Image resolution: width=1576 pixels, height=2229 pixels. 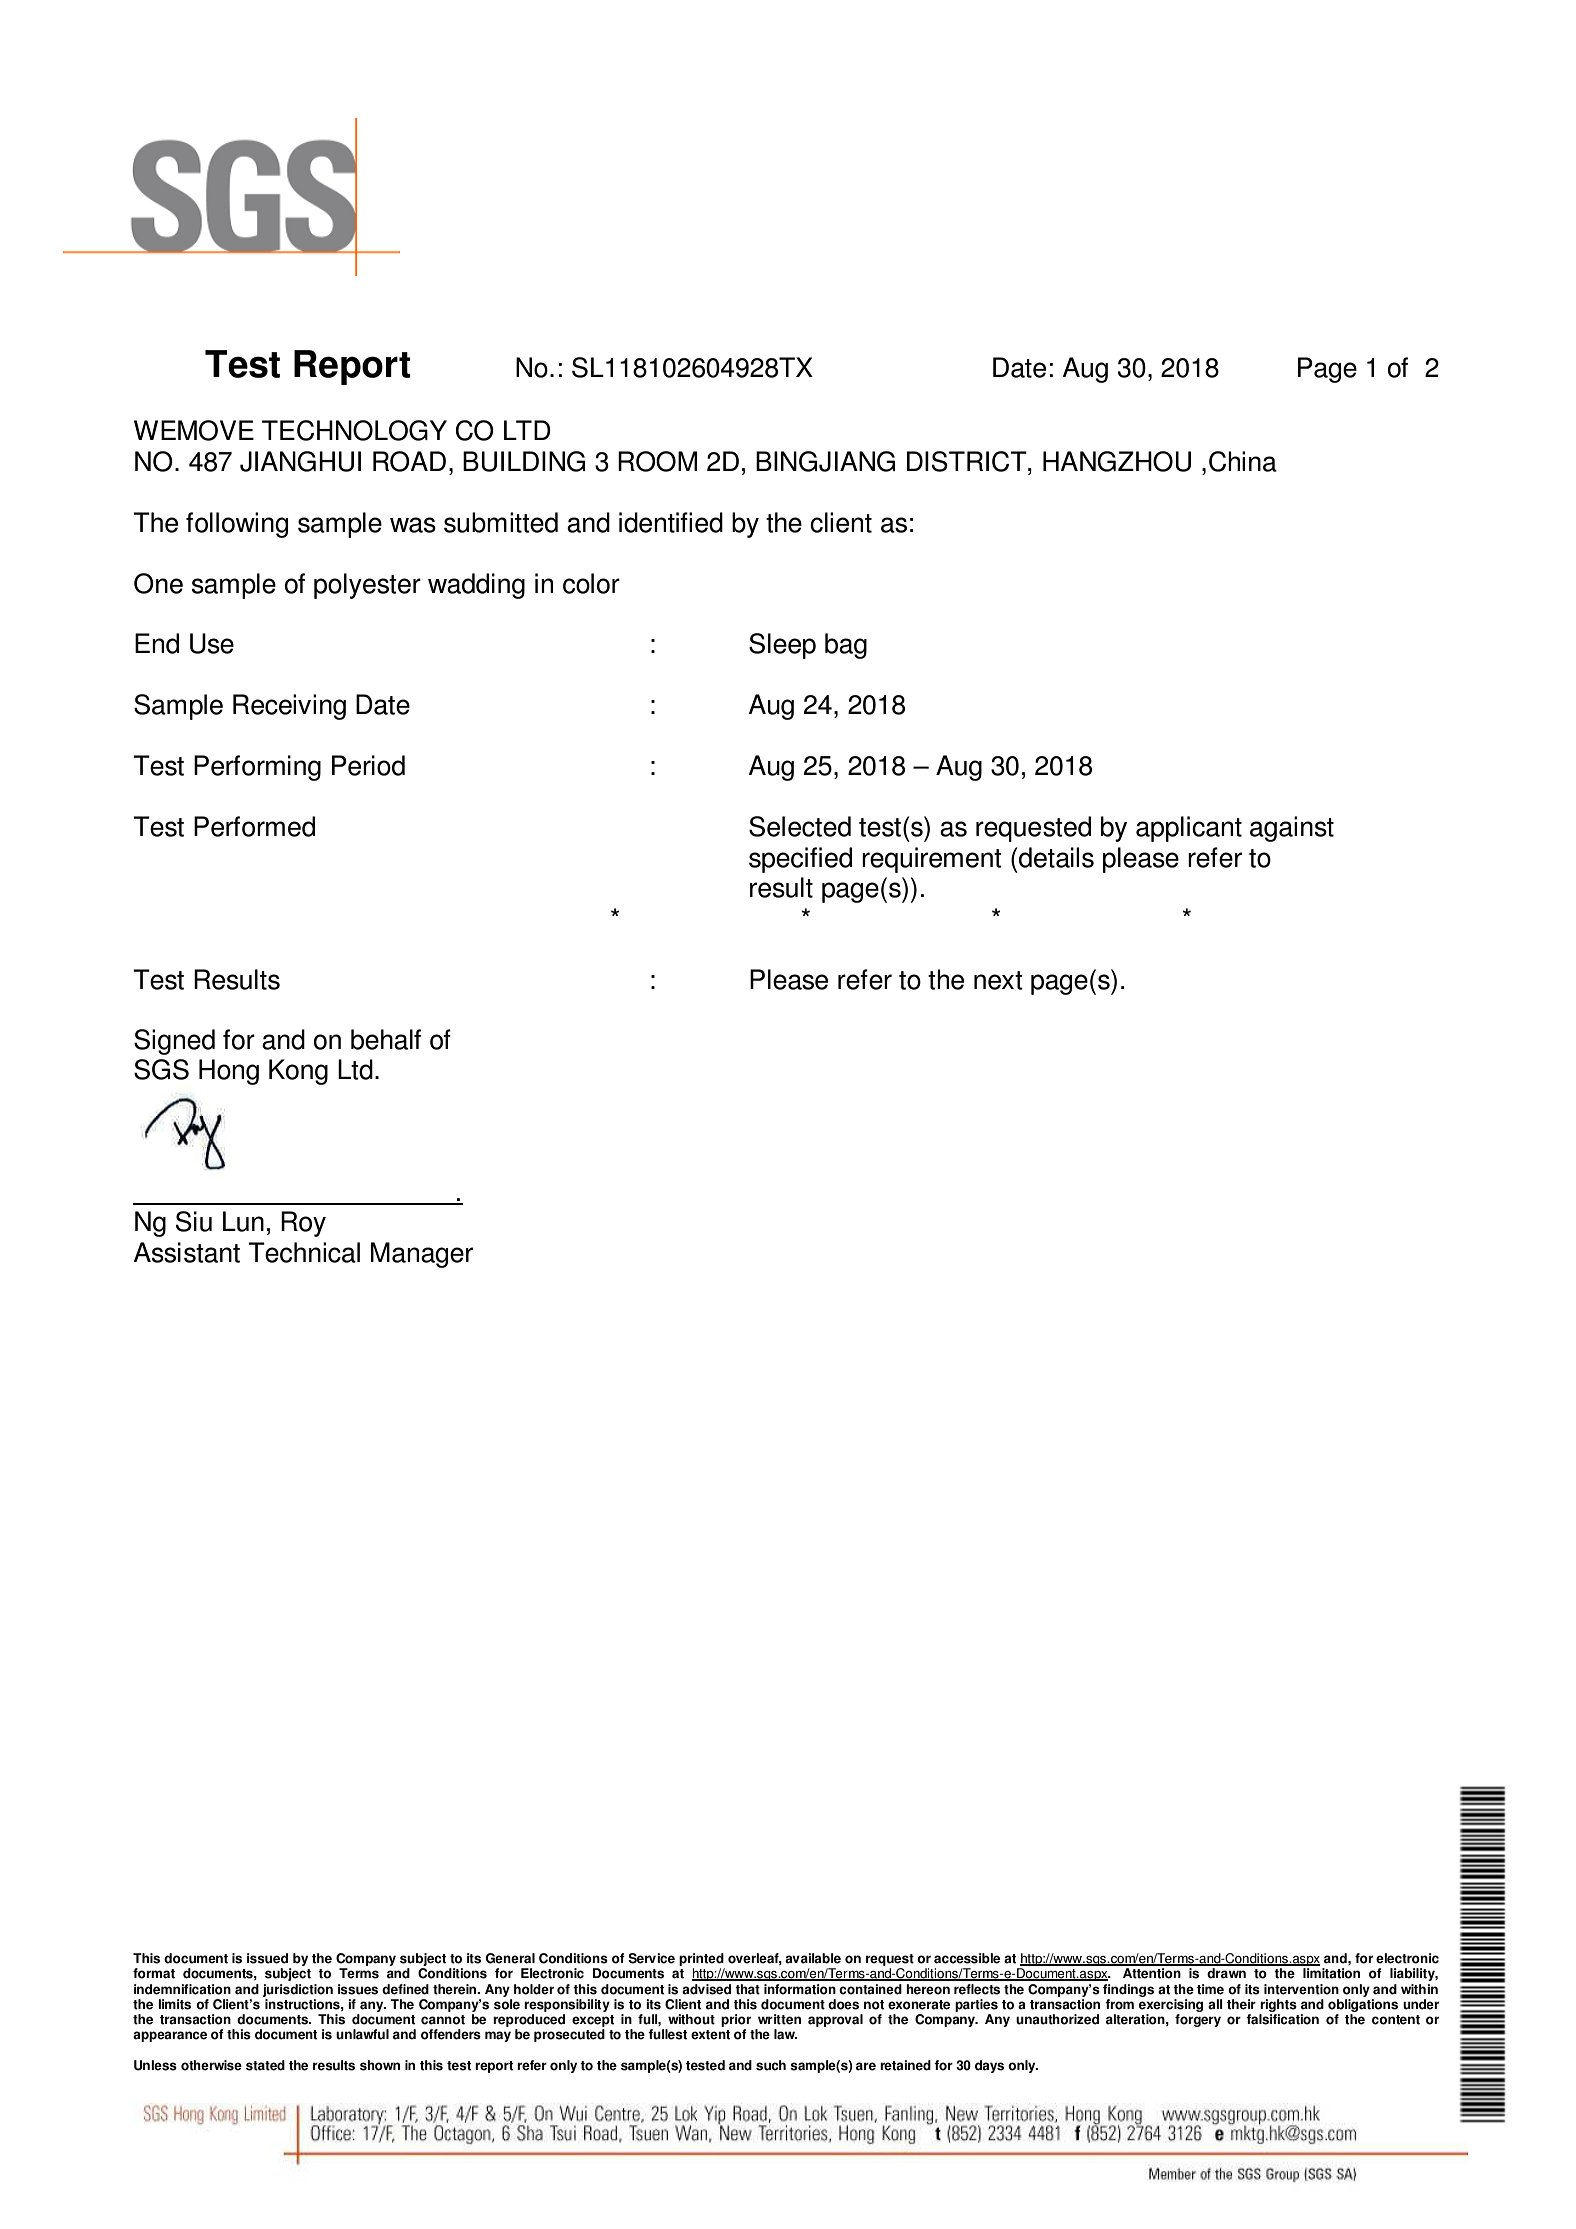 I want to click on TECHNOLOGY, so click(x=354, y=430).
